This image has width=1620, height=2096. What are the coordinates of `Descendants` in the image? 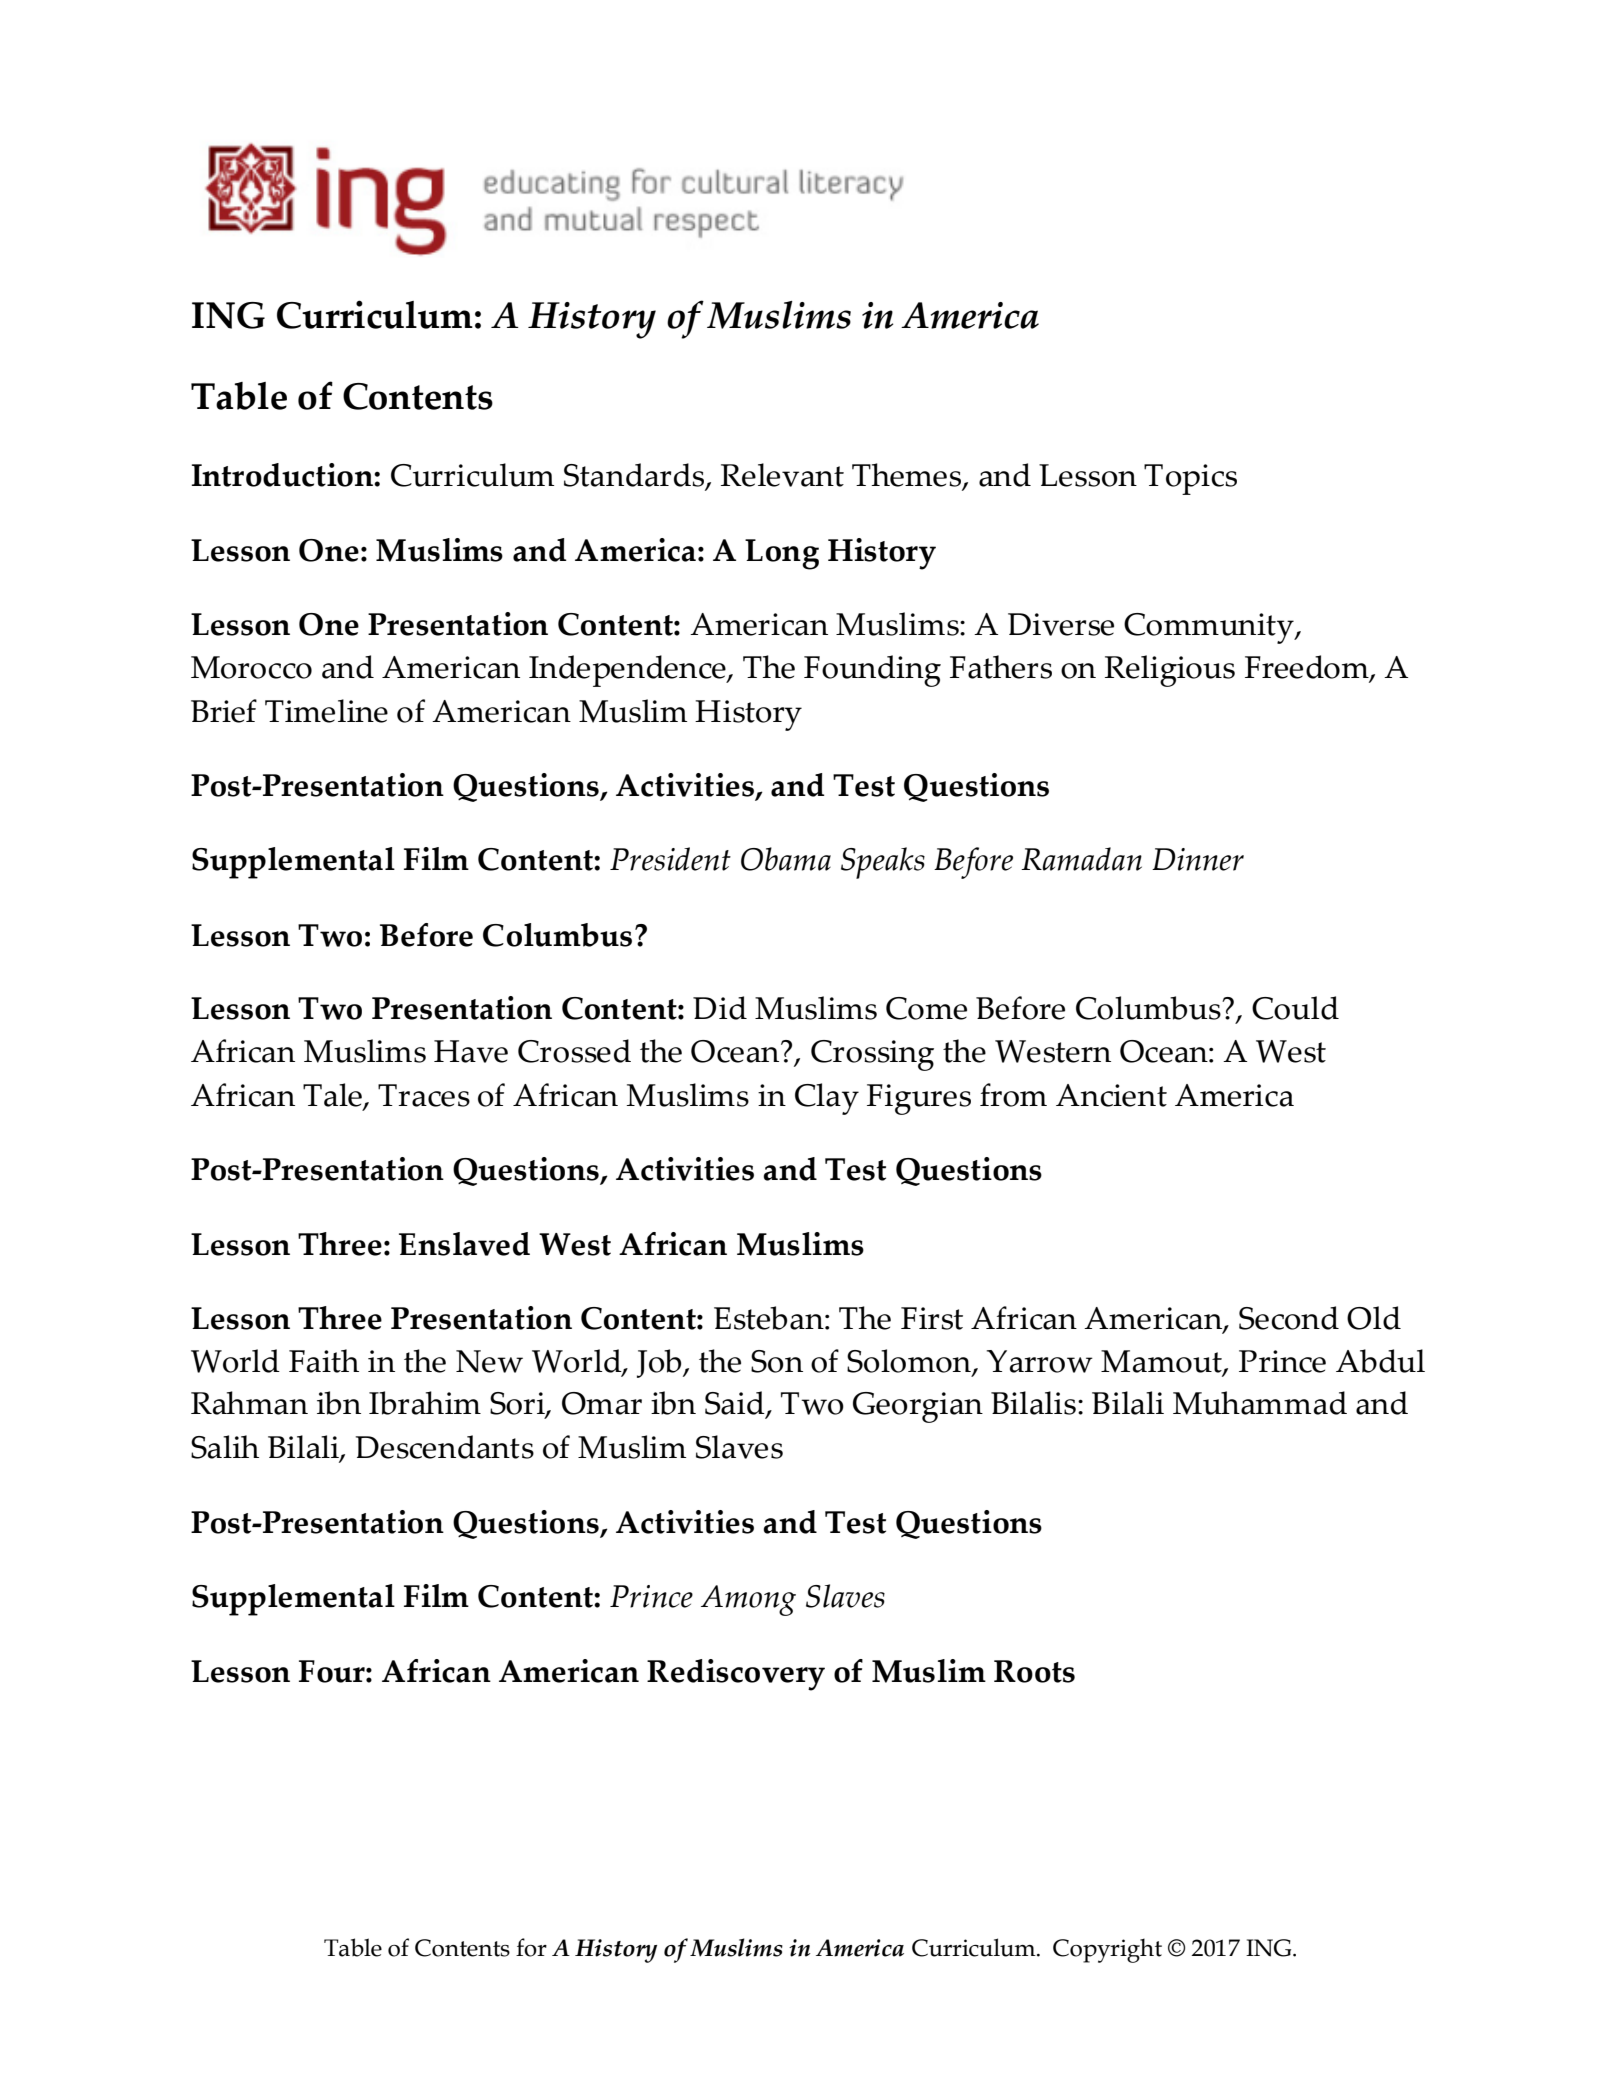 It's located at (445, 1447).
